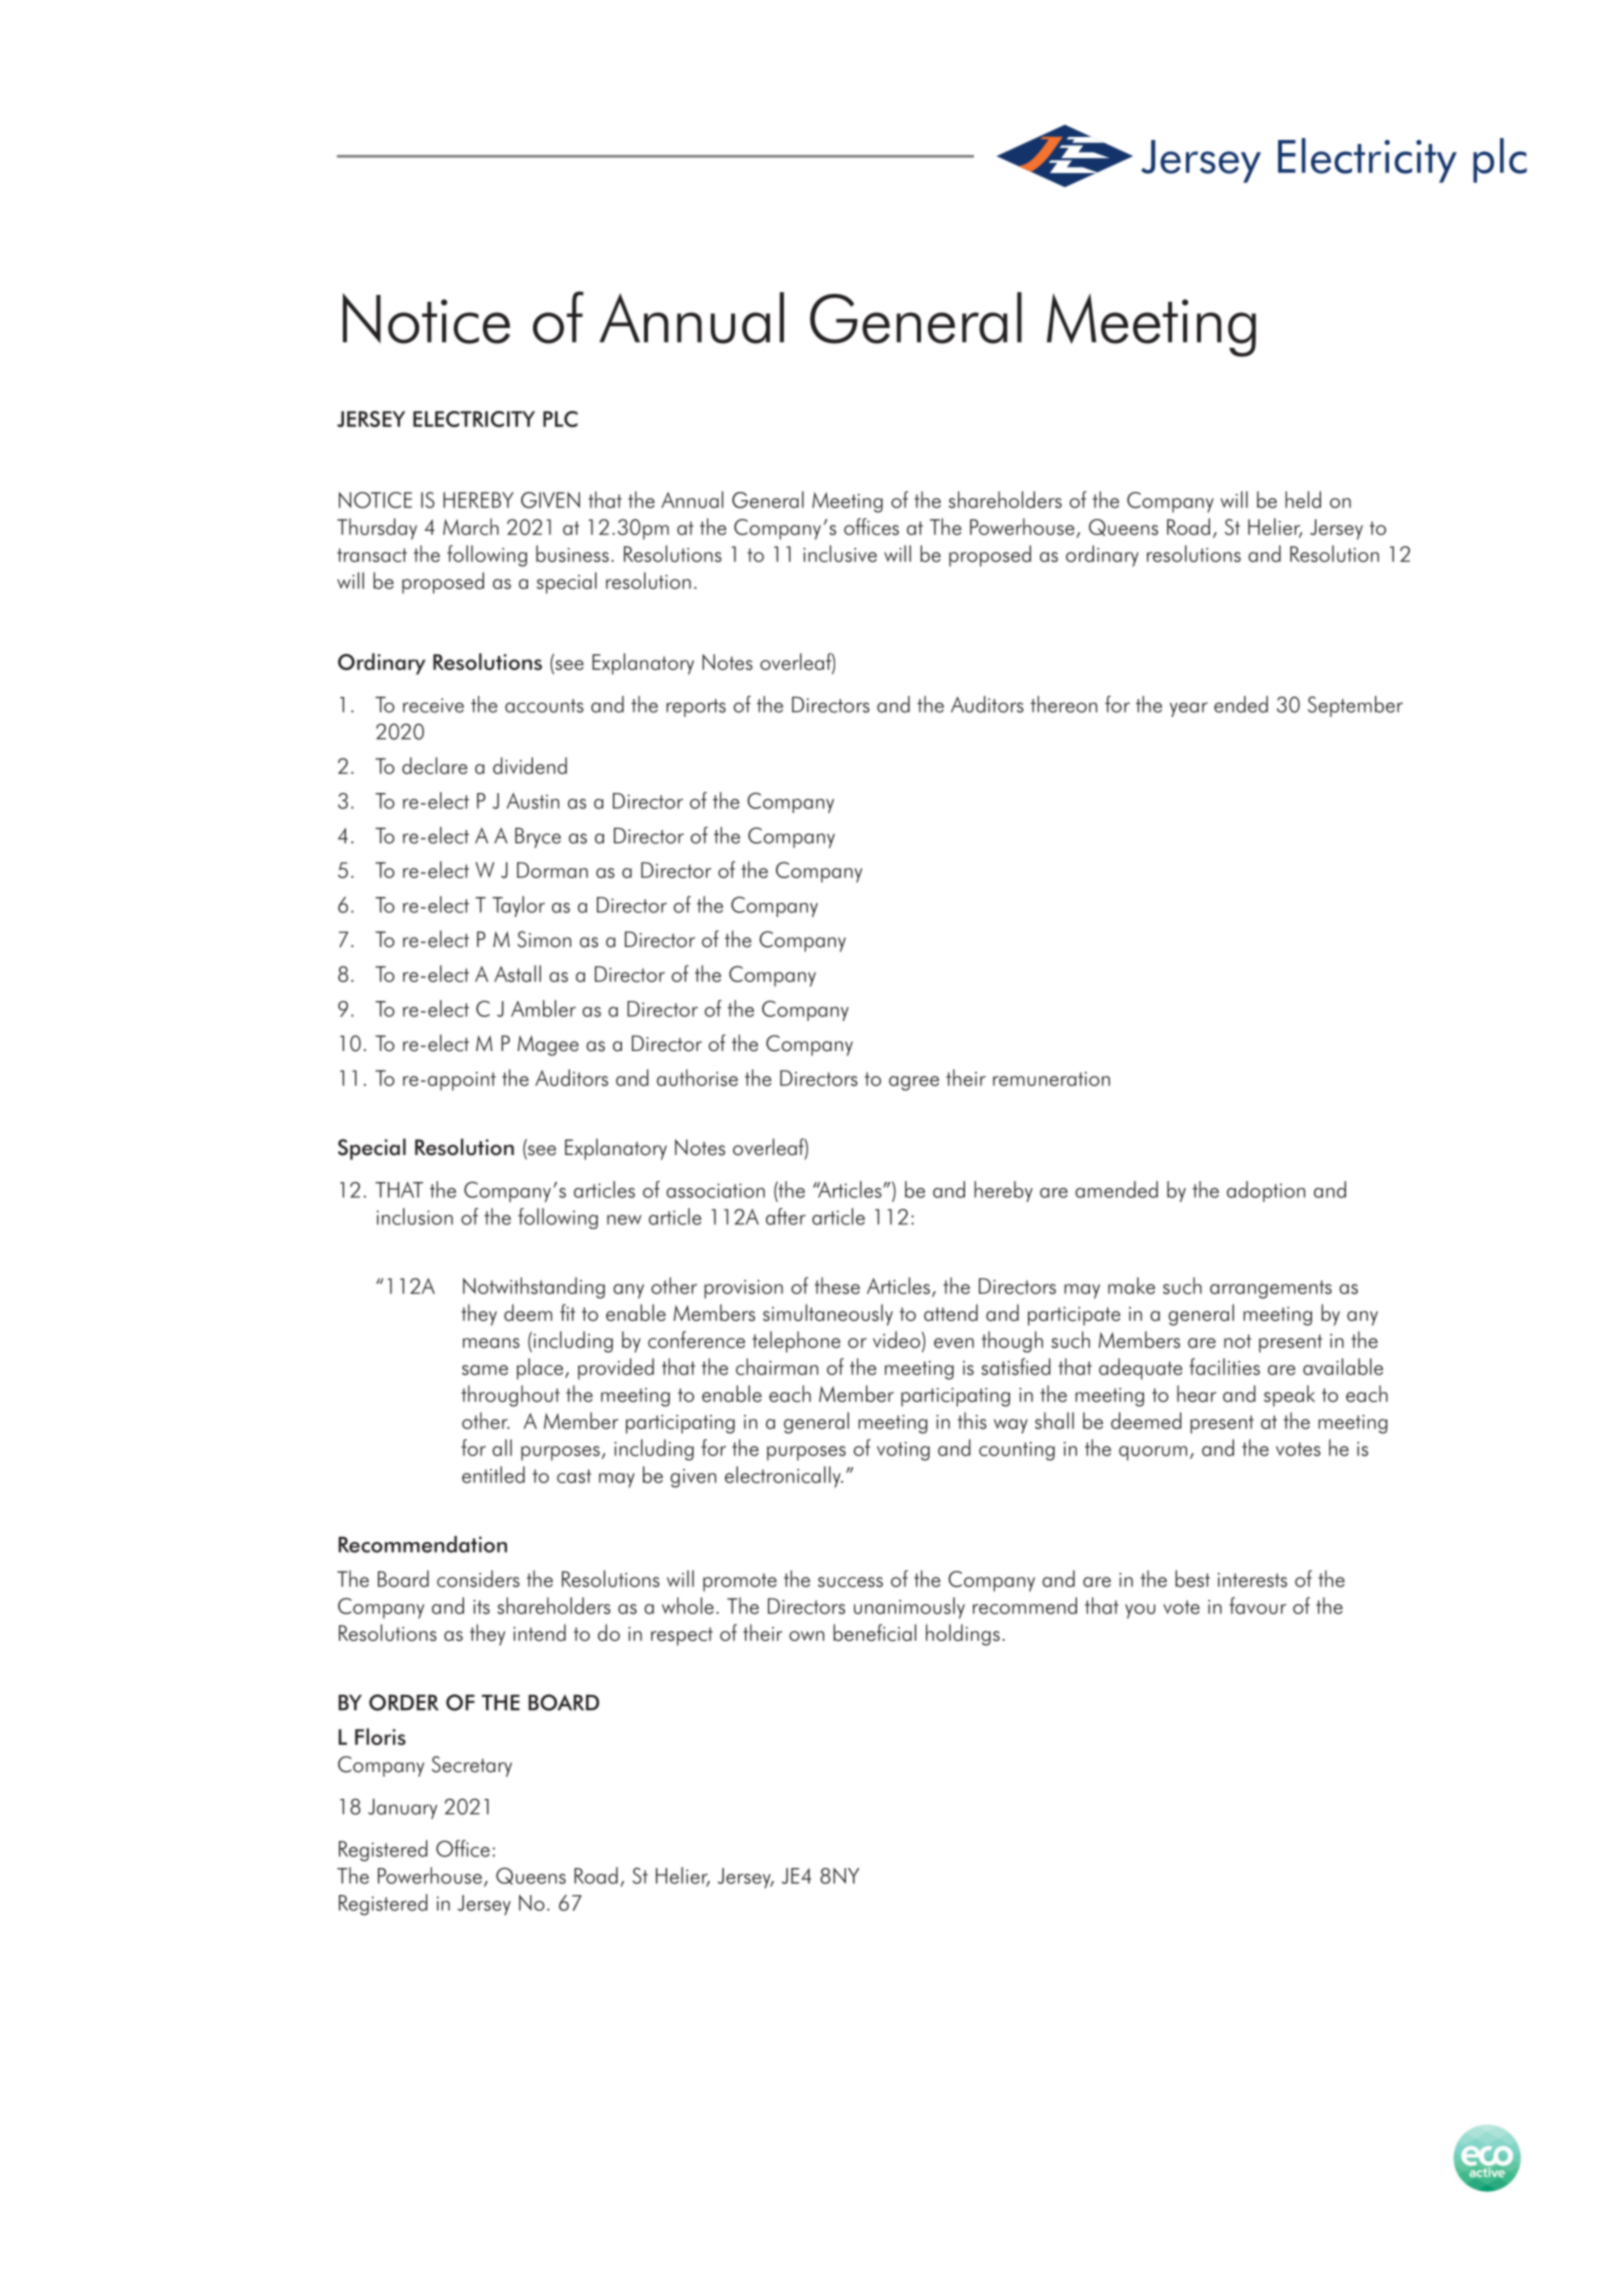 The height and width of the image is (2274, 1608). What do you see at coordinates (1224, 1366) in the image?
I see `facilities` at bounding box center [1224, 1366].
